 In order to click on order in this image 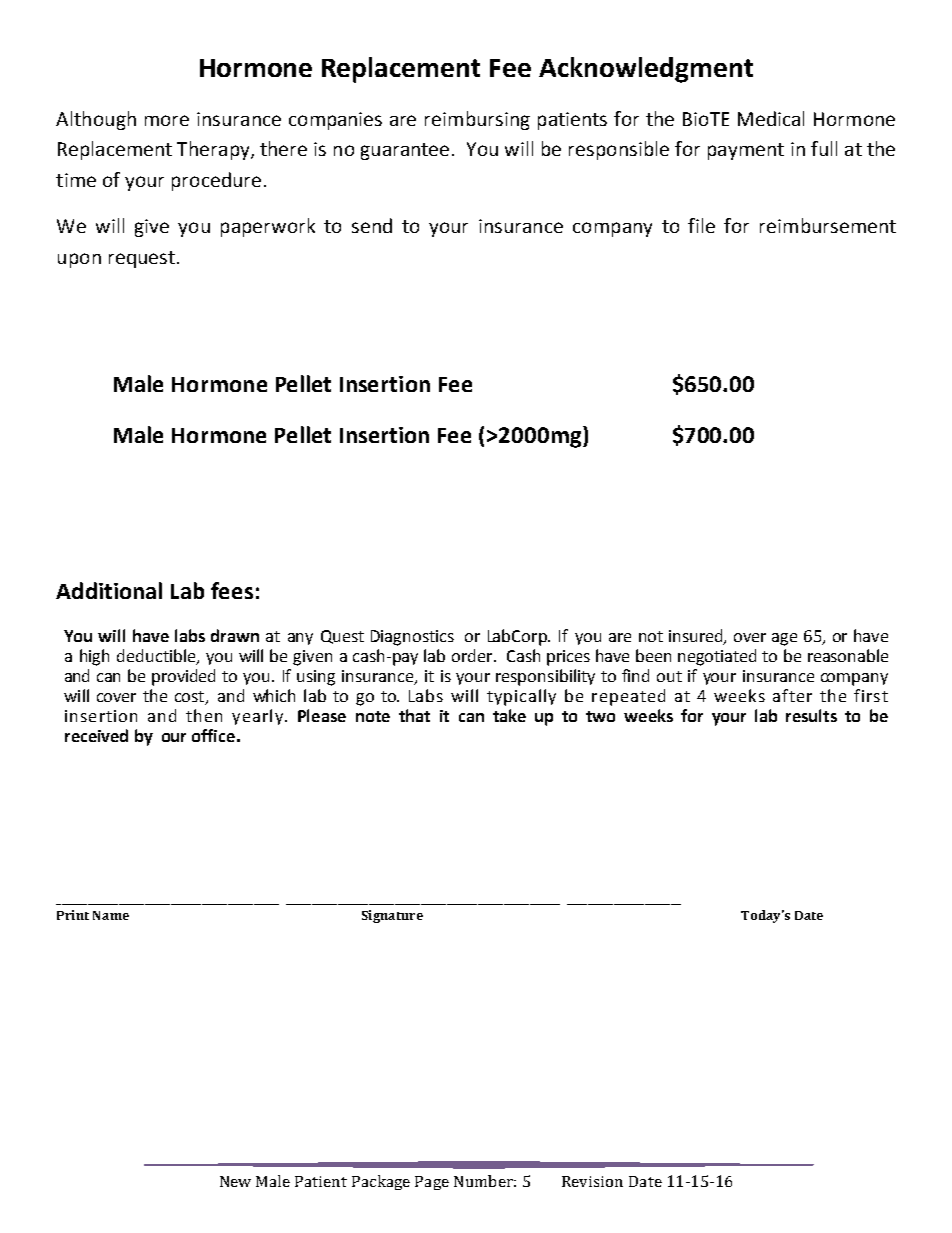, I will do `click(473, 655)`.
